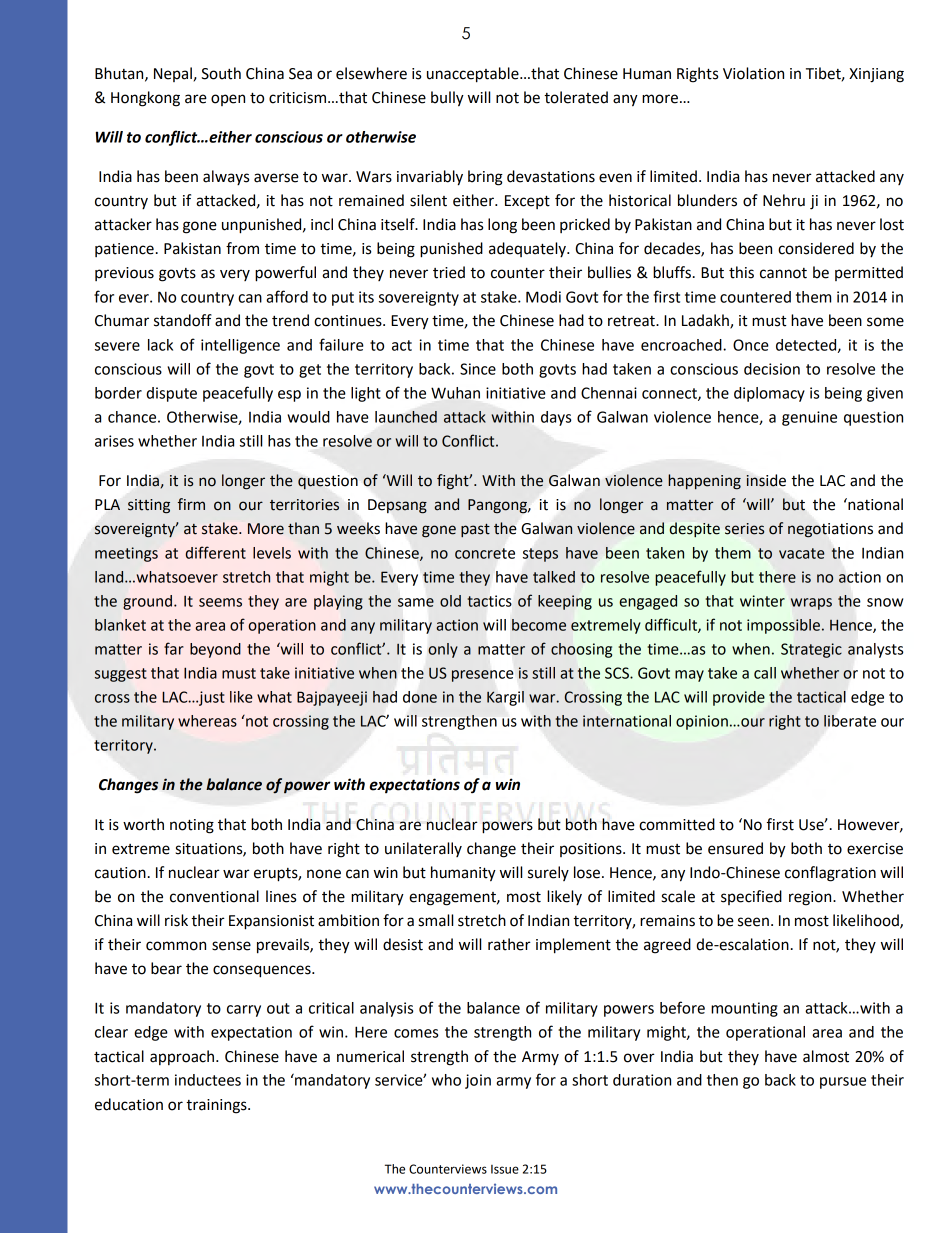  Describe the element at coordinates (811, 898) in the screenshot. I see `region` at that location.
